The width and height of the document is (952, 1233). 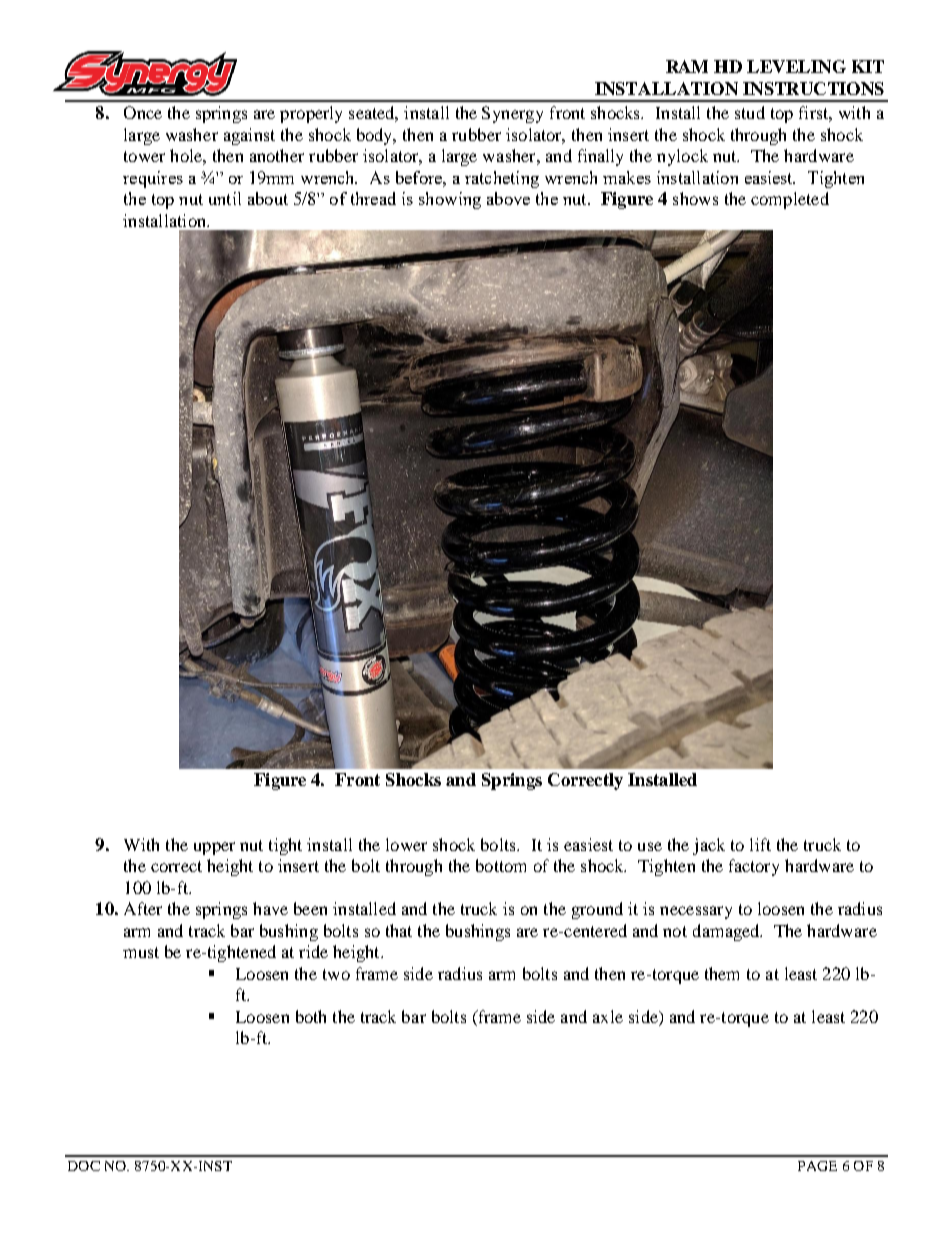 What do you see at coordinates (143, 112) in the document?
I see `Once` at bounding box center [143, 112].
